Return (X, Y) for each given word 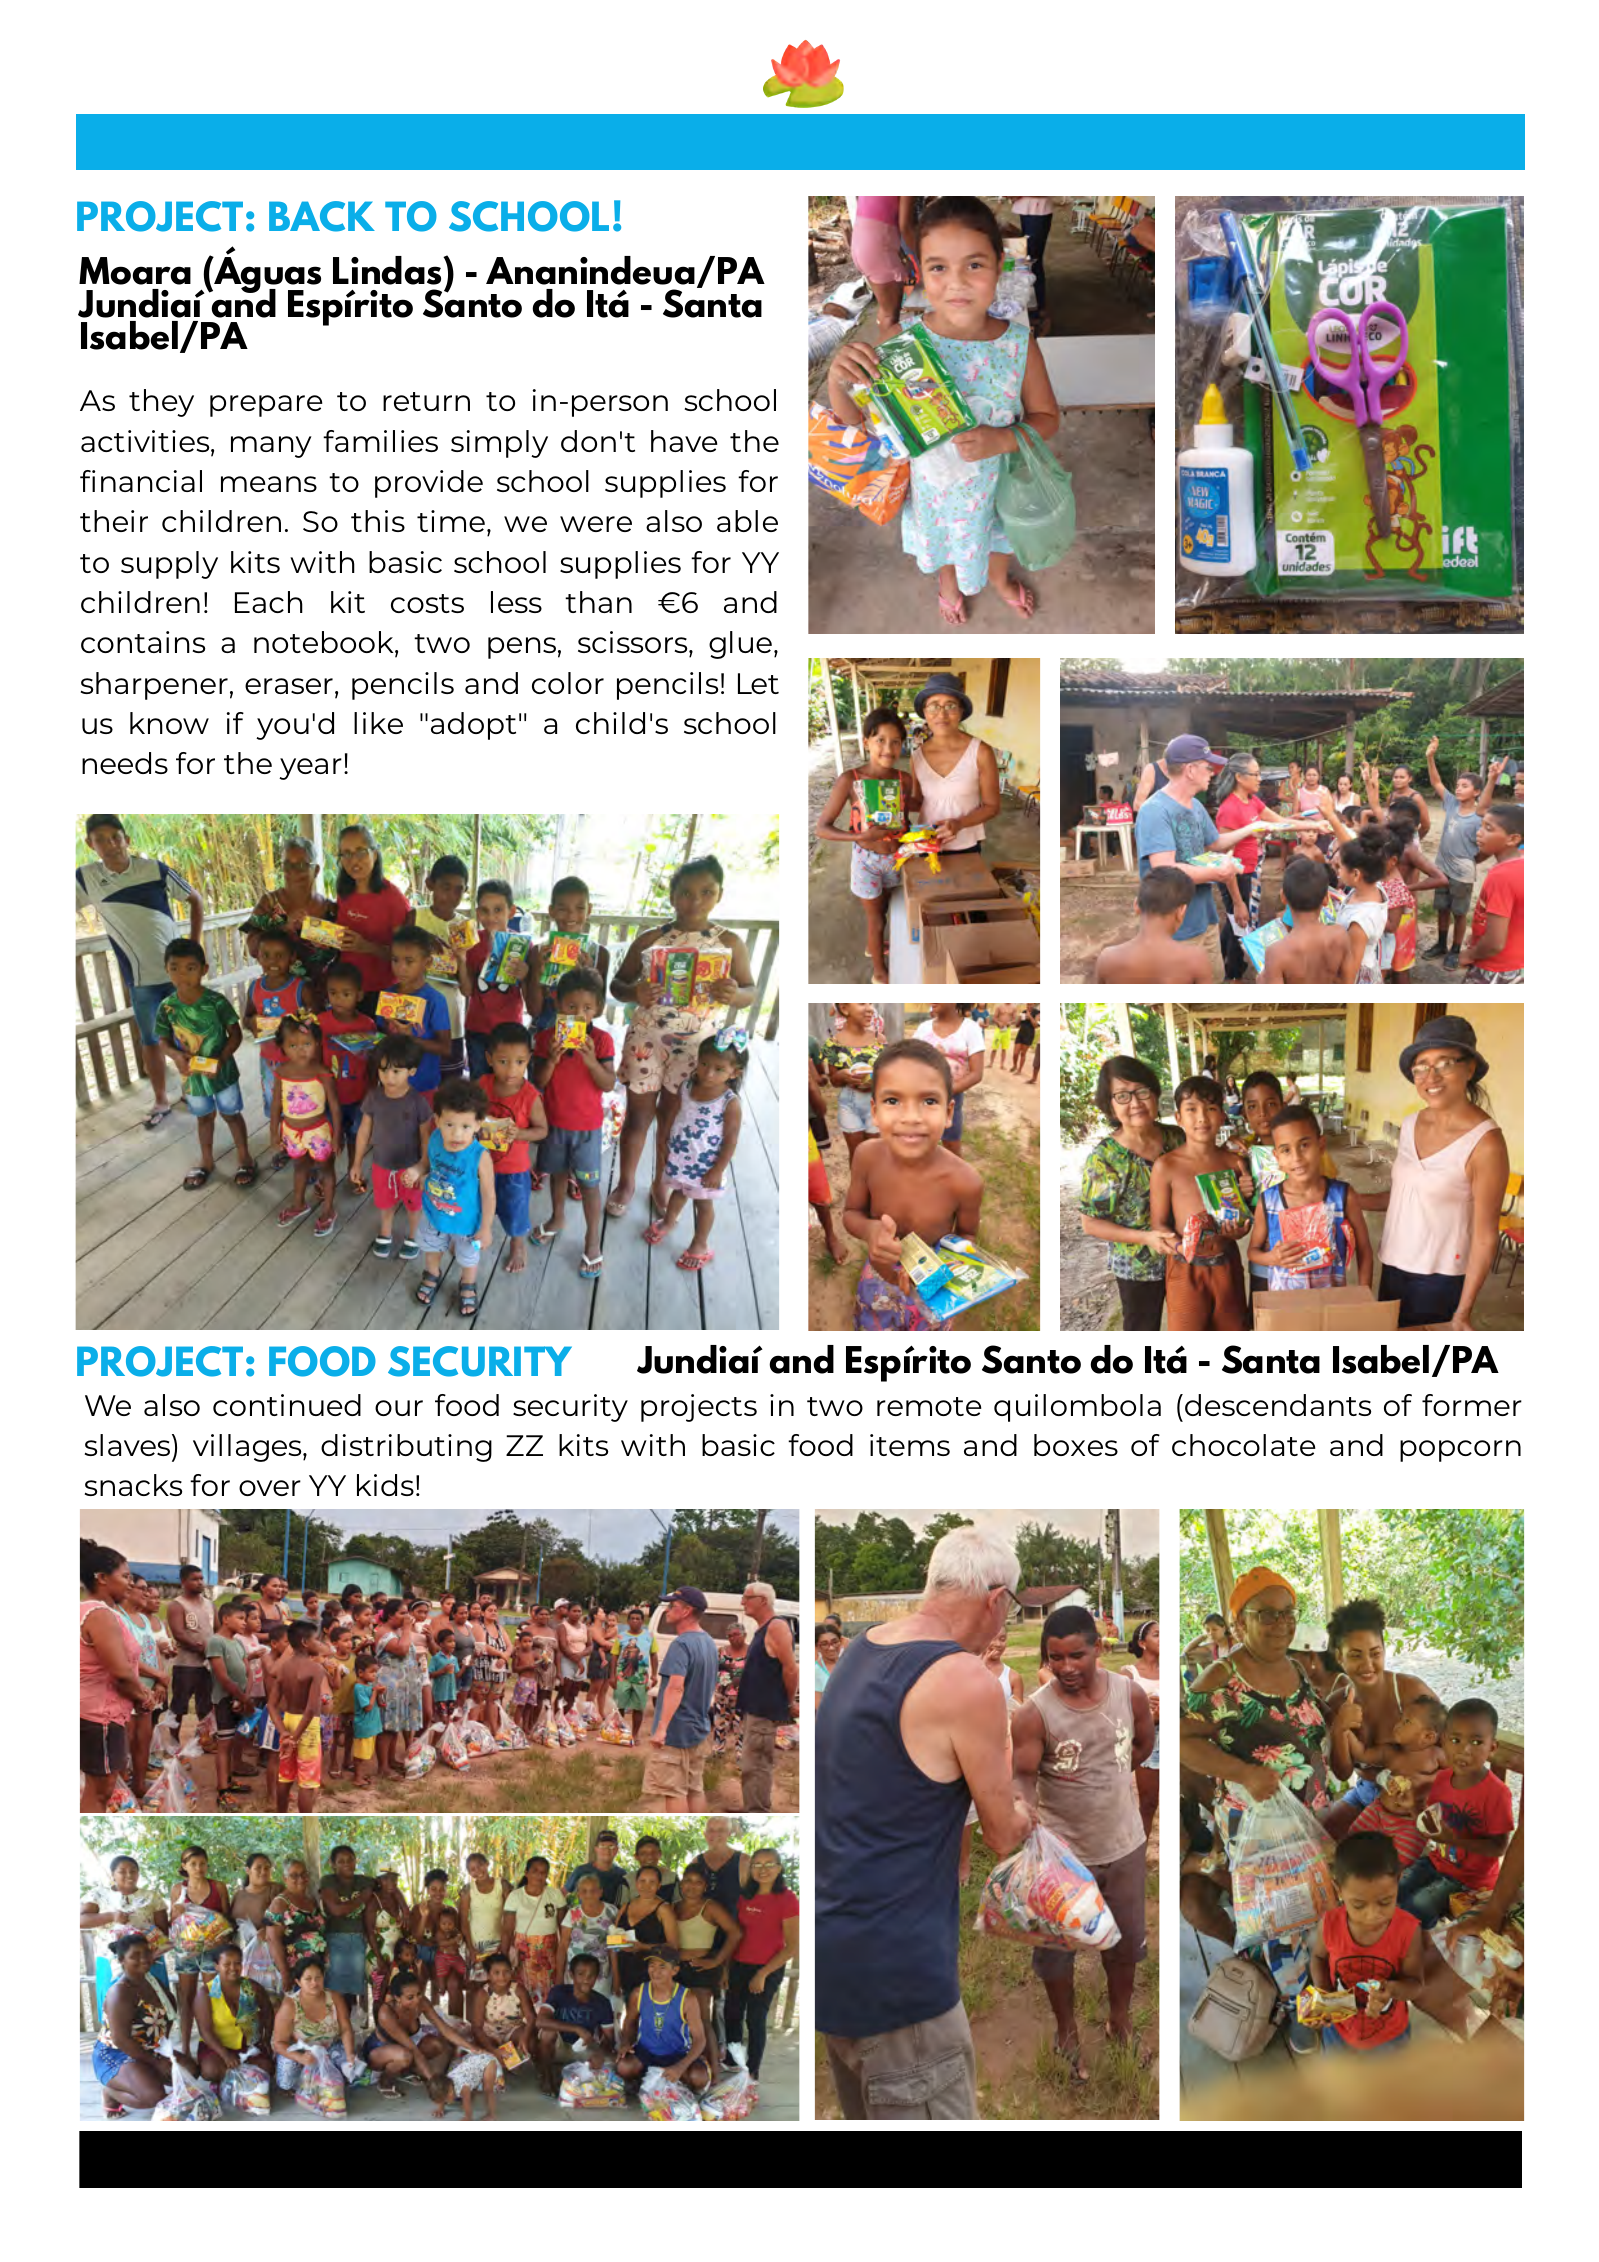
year (310, 769)
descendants (1278, 1405)
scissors (634, 642)
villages (248, 1448)
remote (929, 1406)
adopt (473, 726)
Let (758, 683)
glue (740, 645)
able (747, 521)
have (684, 441)
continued (287, 1405)
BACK (322, 216)
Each (269, 602)
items (910, 1445)
